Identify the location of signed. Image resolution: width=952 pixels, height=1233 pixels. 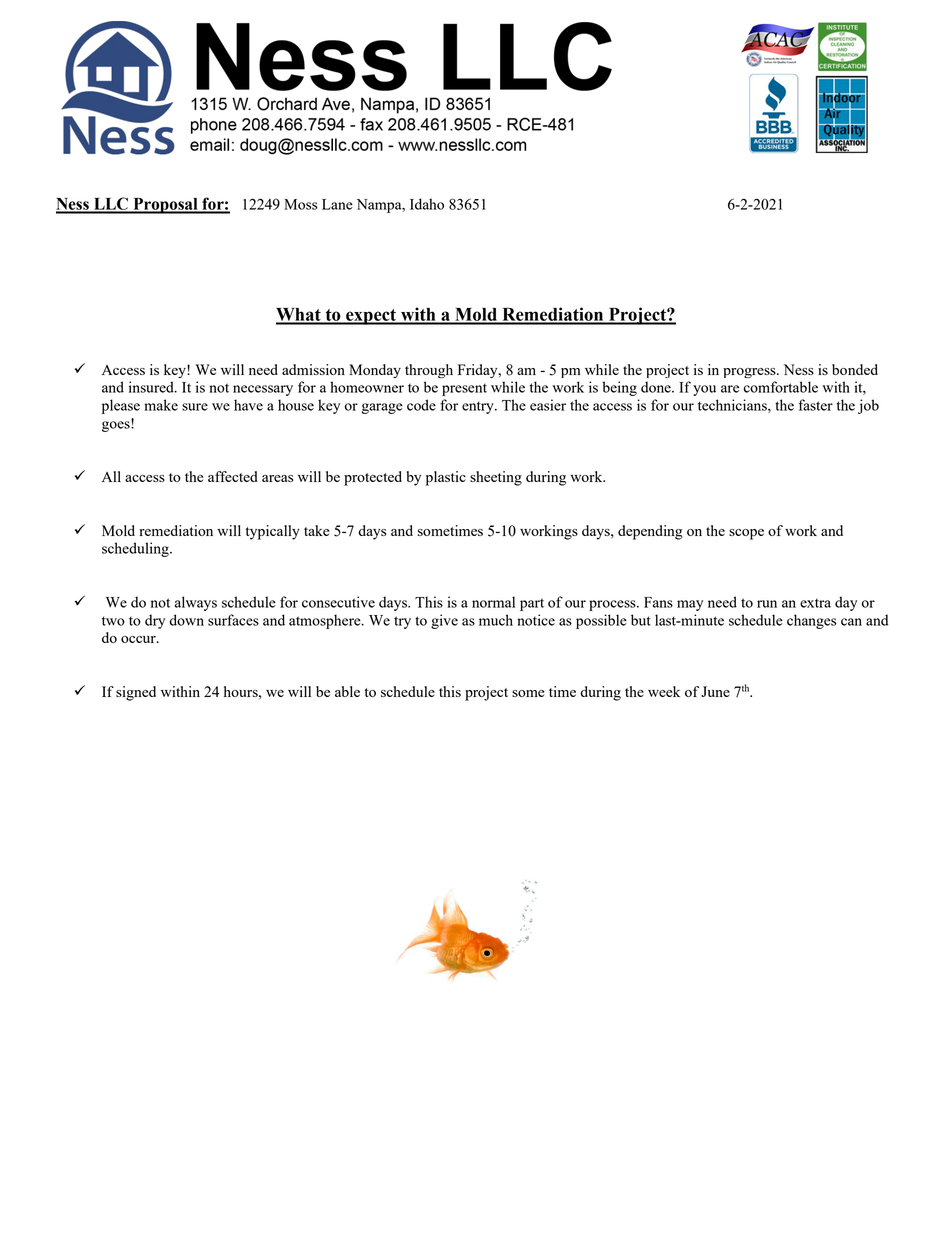
(136, 693).
